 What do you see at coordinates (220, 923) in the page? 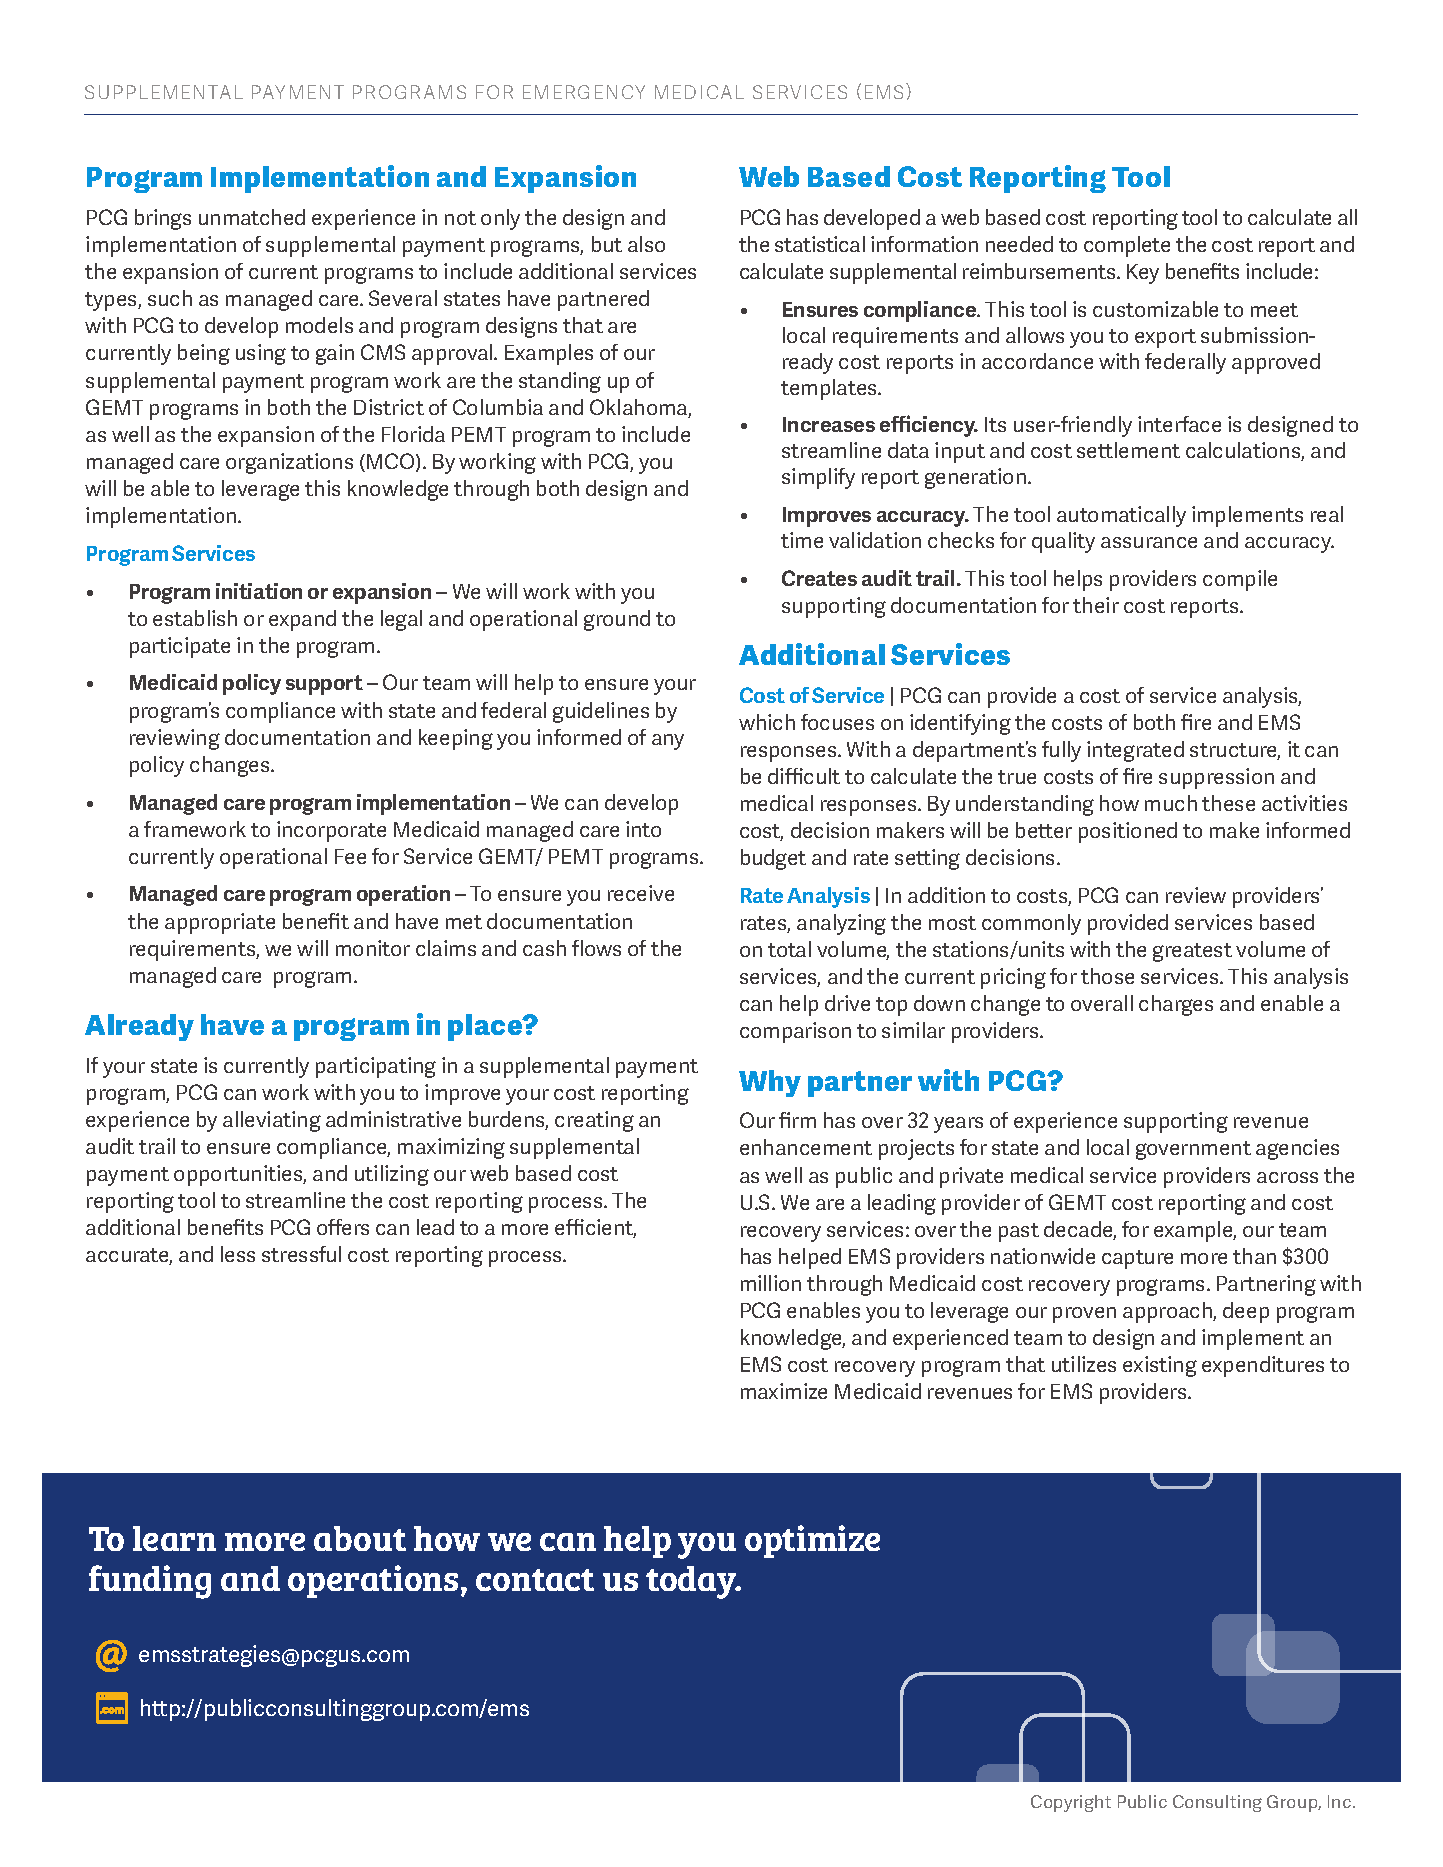
I see `appropriate` at bounding box center [220, 923].
